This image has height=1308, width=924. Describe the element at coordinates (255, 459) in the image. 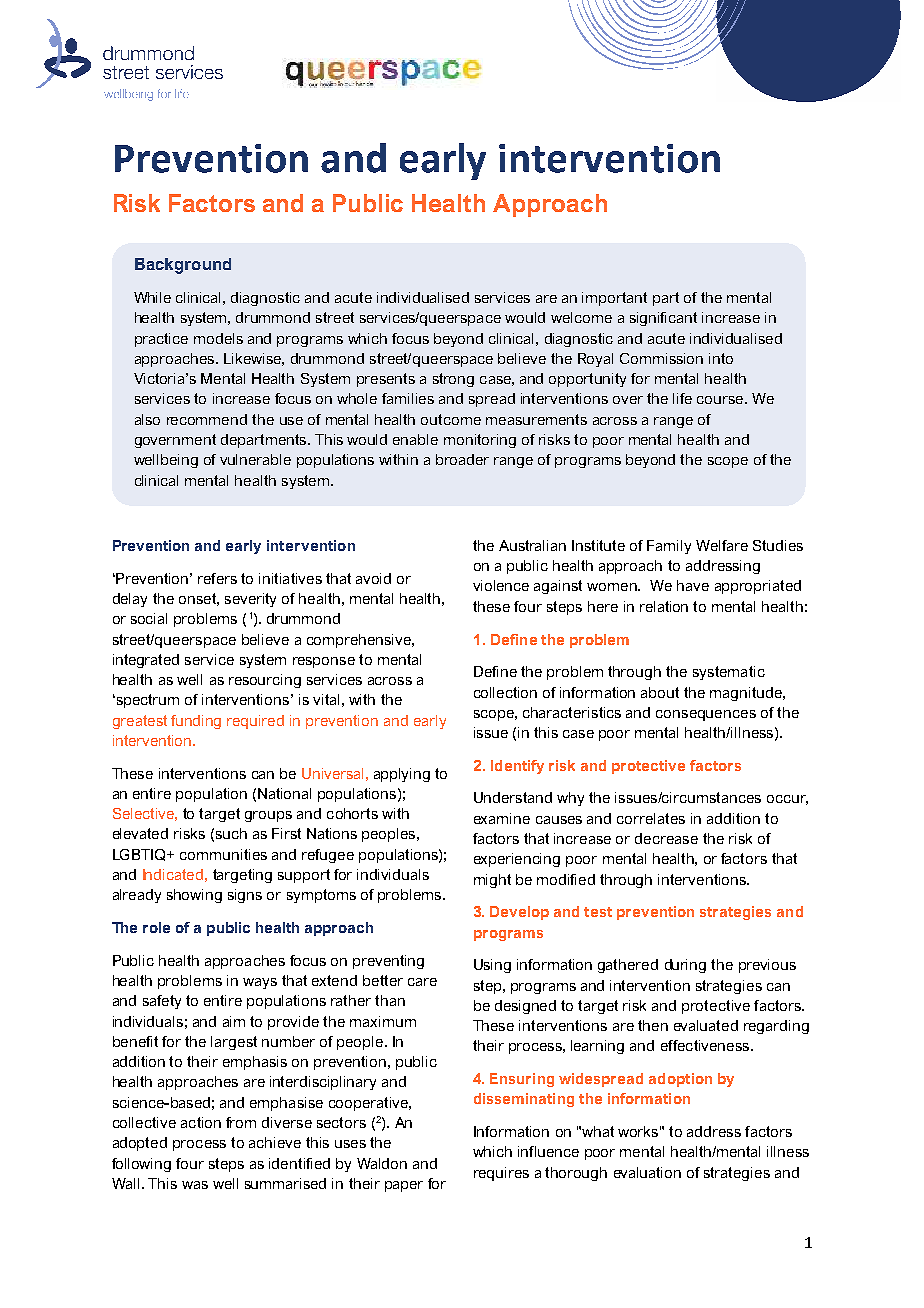

I see `vulnerable` at that location.
